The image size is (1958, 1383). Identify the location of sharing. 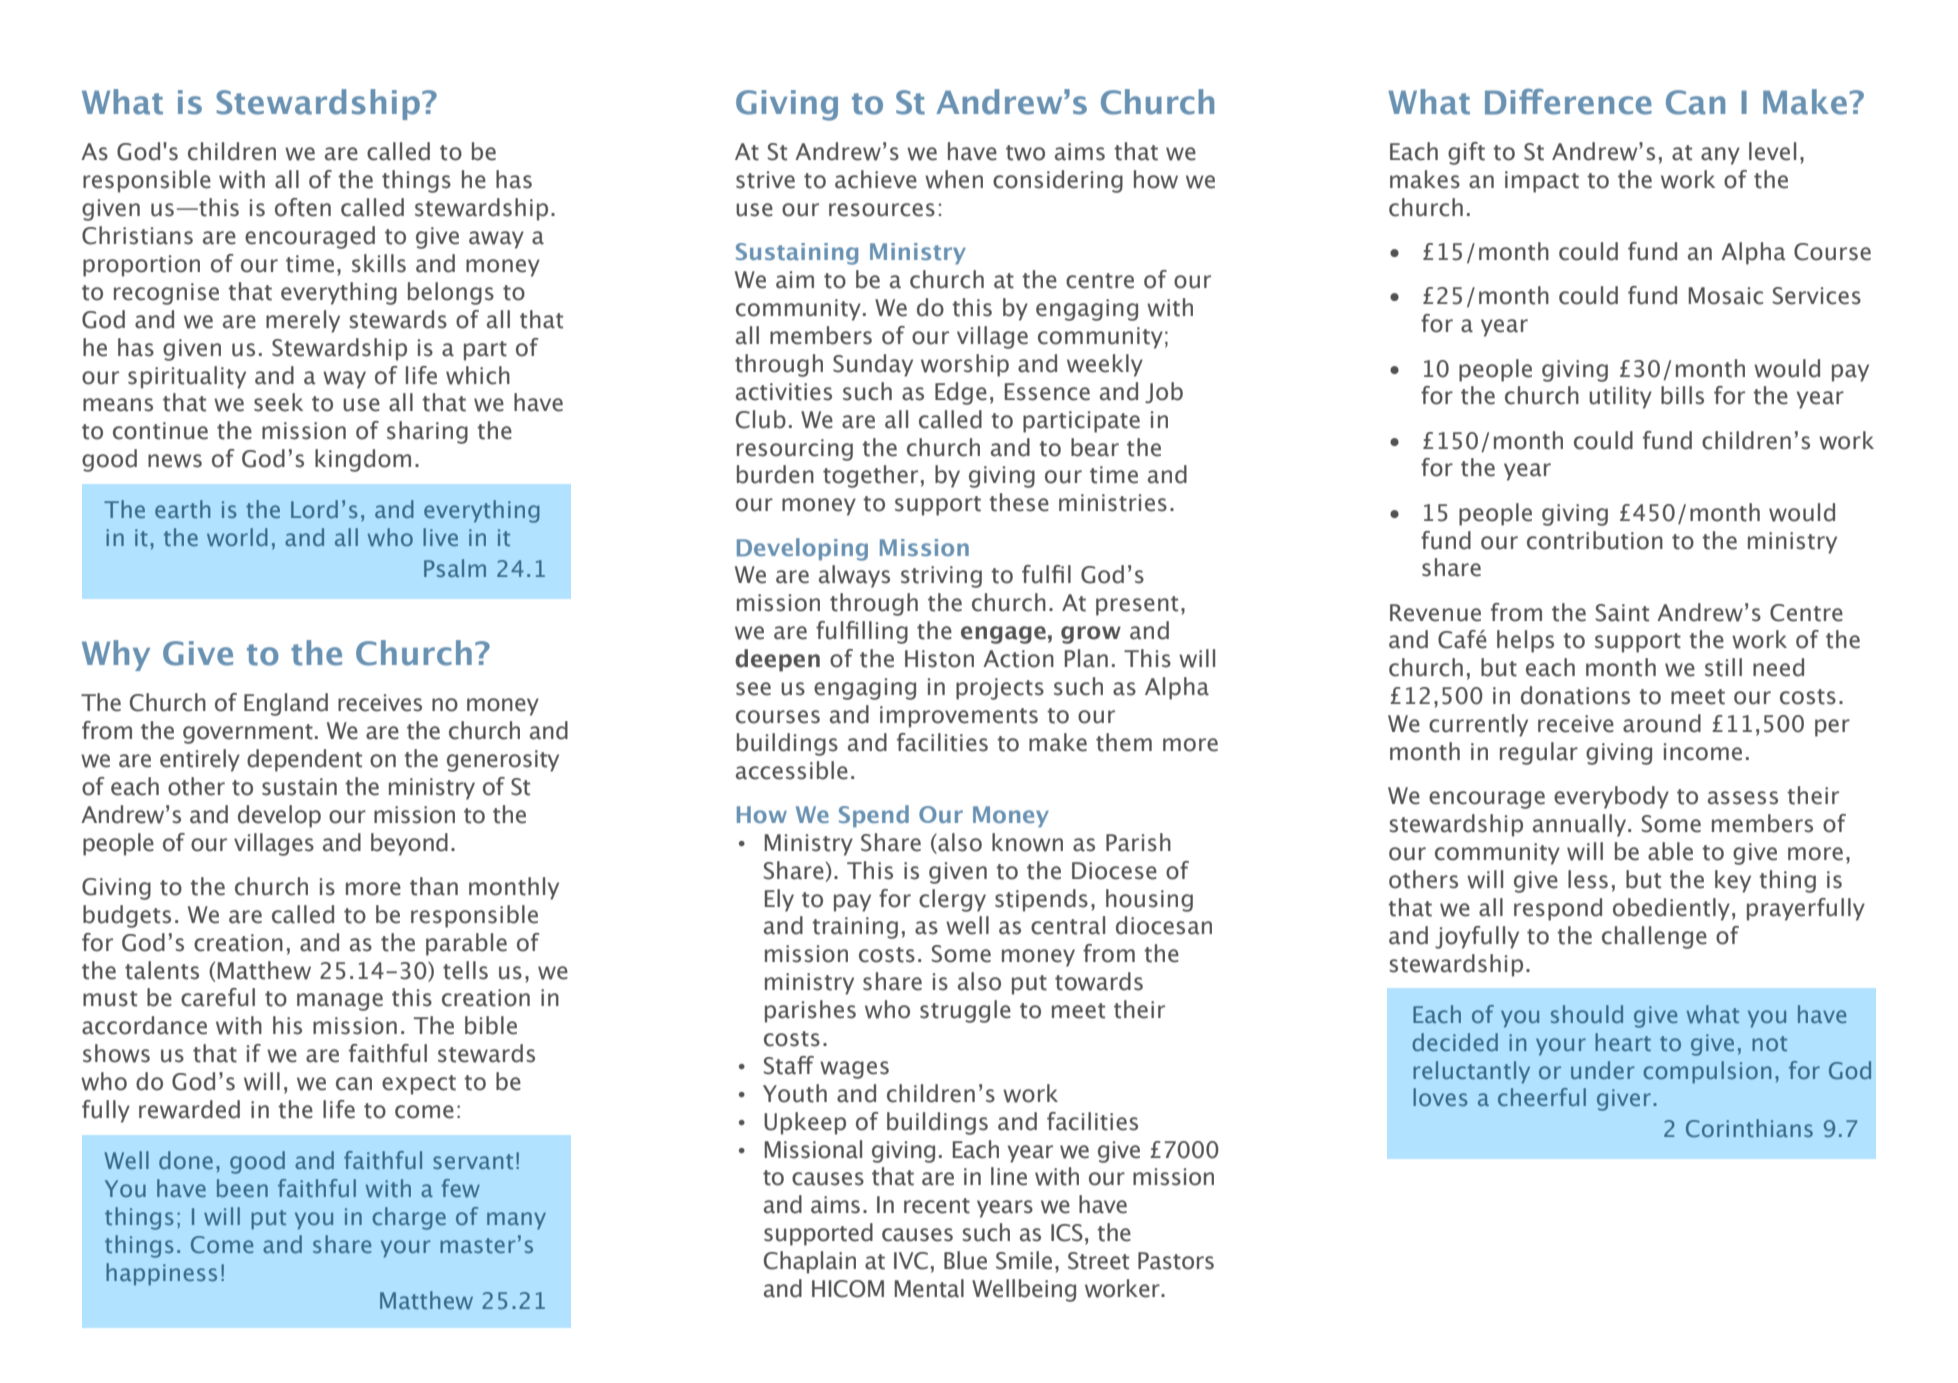
(427, 432).
